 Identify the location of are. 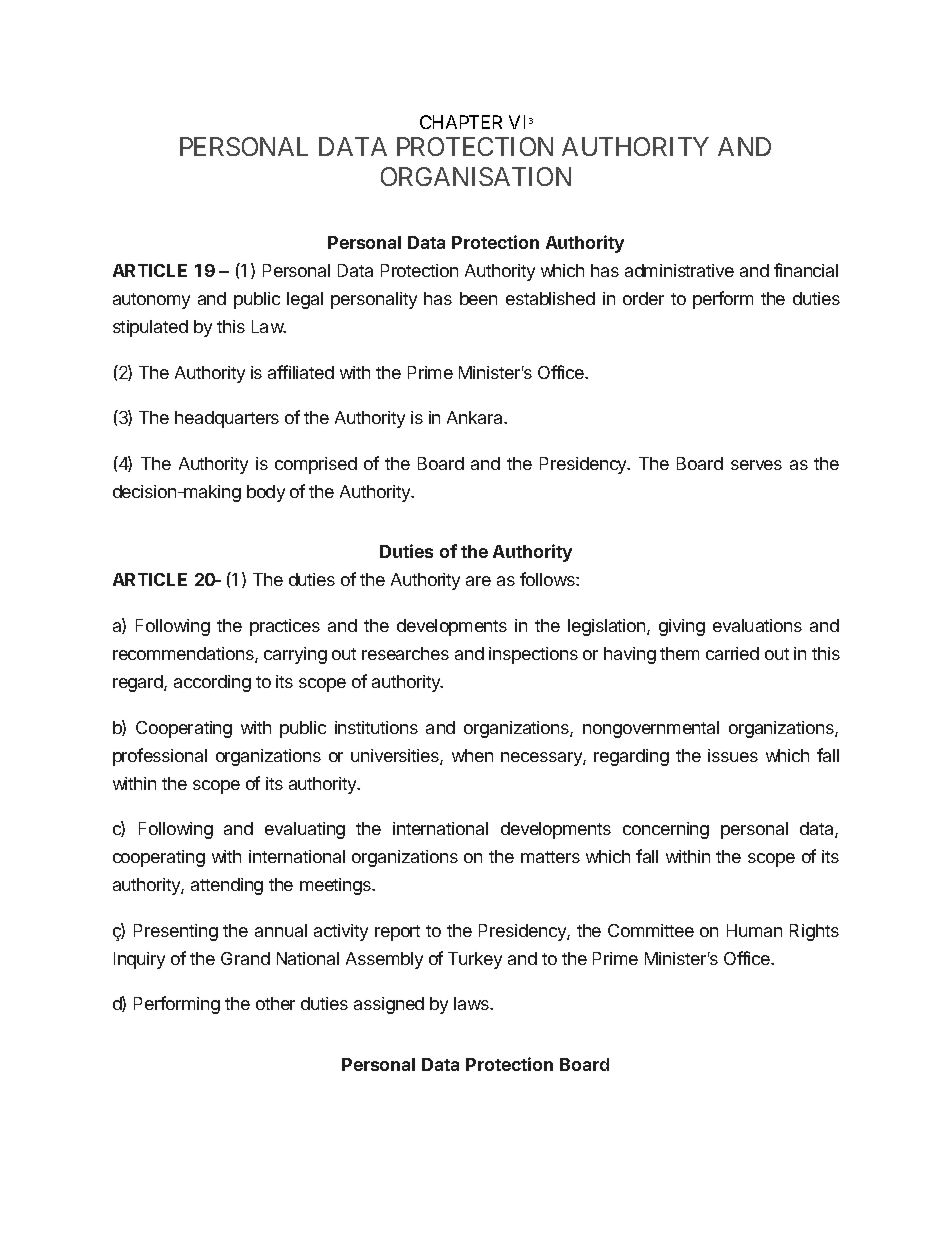
(478, 581).
